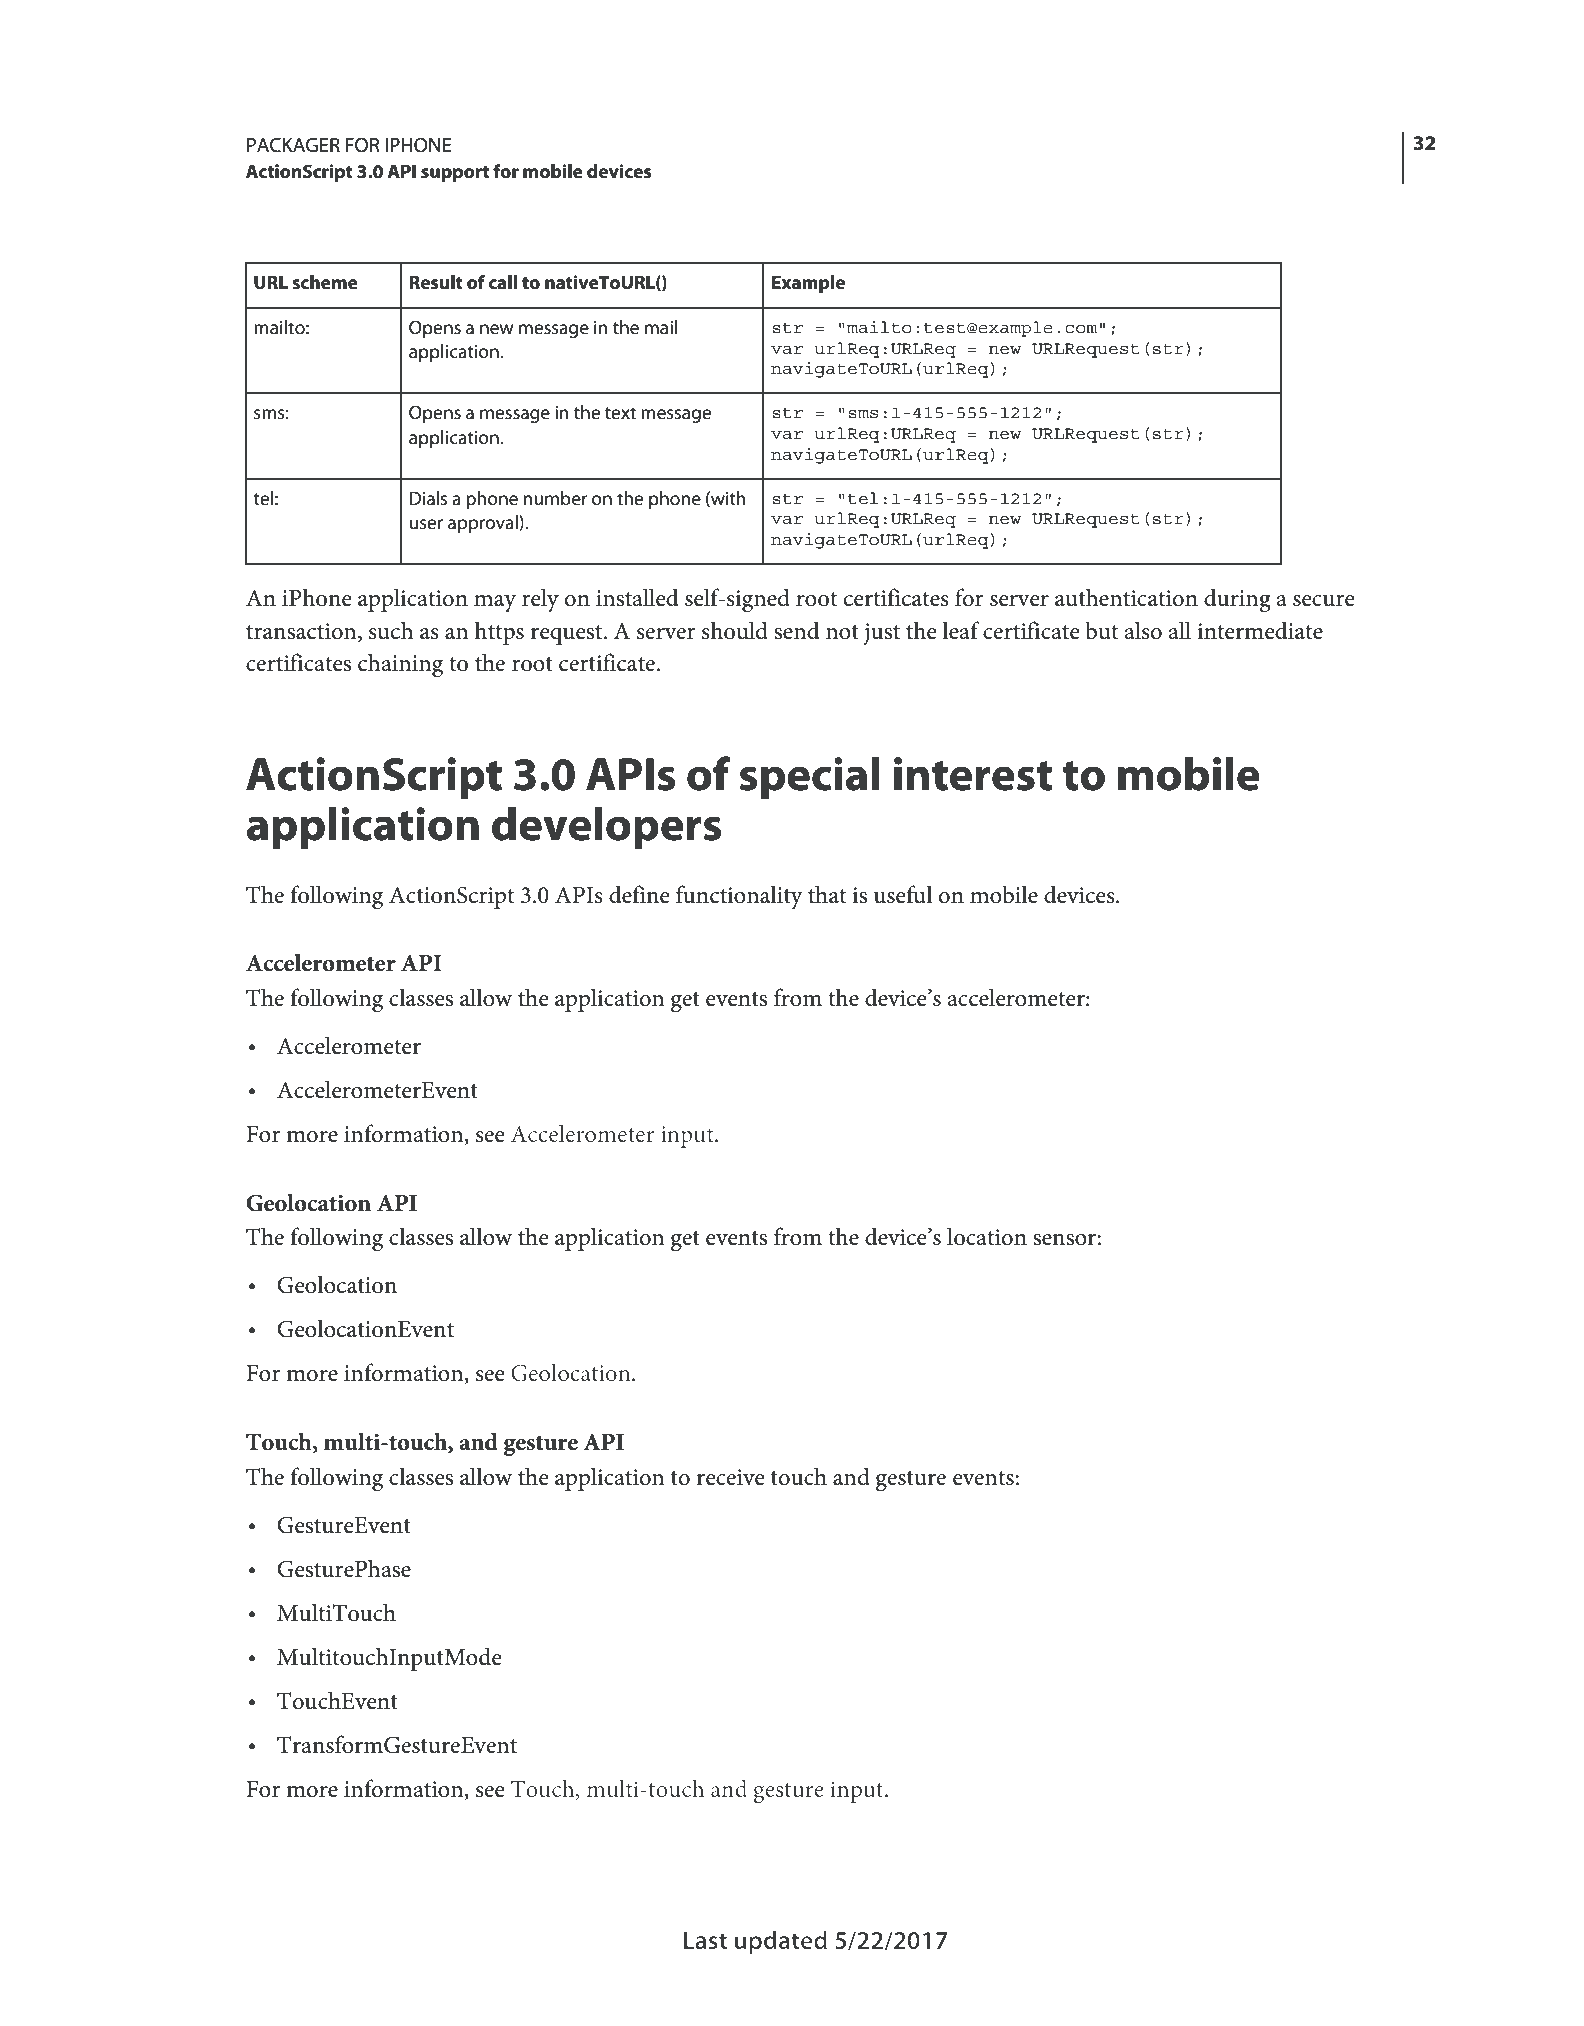  Describe the element at coordinates (639, 894) in the page. I see `define` at that location.
